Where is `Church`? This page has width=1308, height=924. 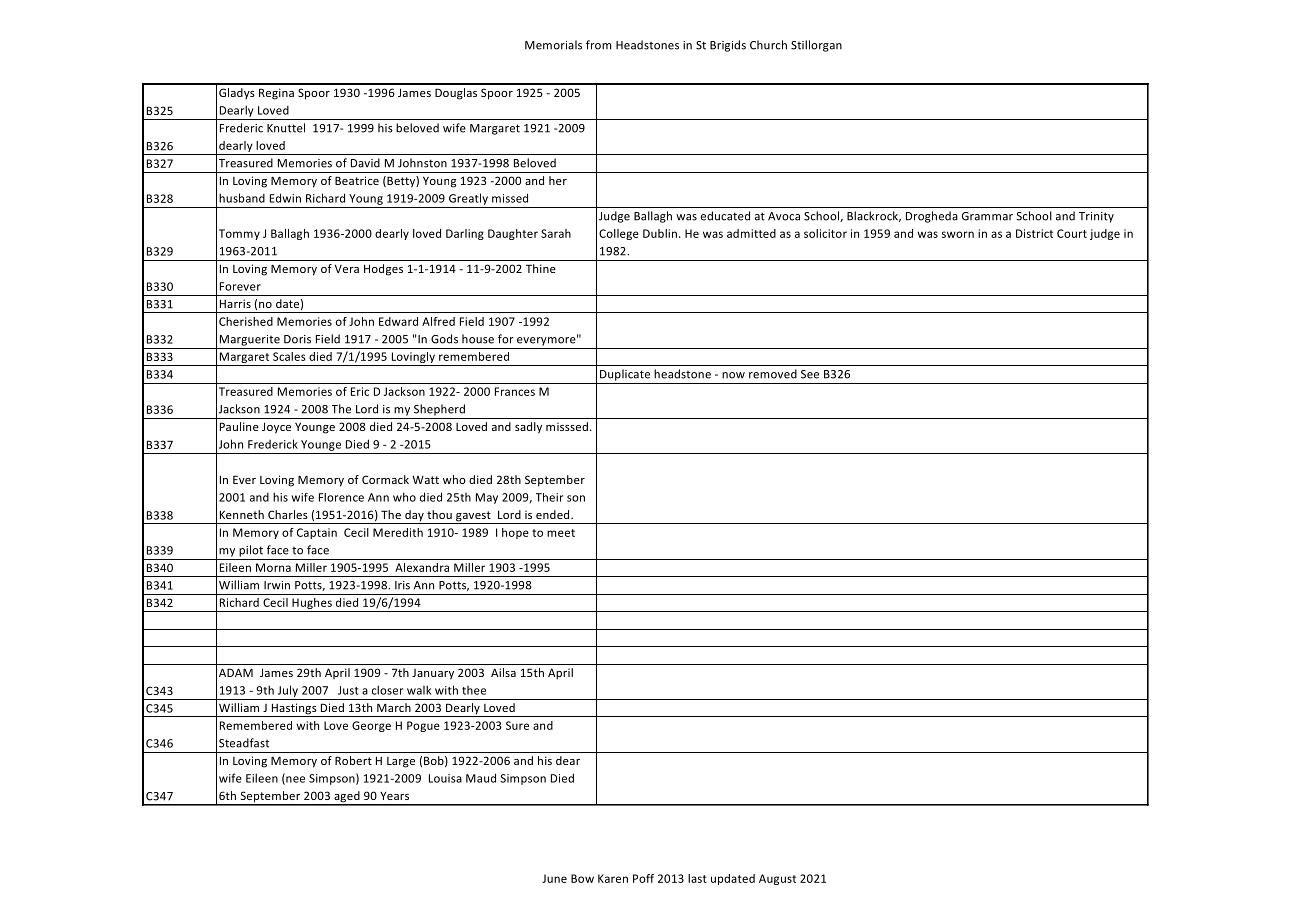 Church is located at coordinates (768, 45).
